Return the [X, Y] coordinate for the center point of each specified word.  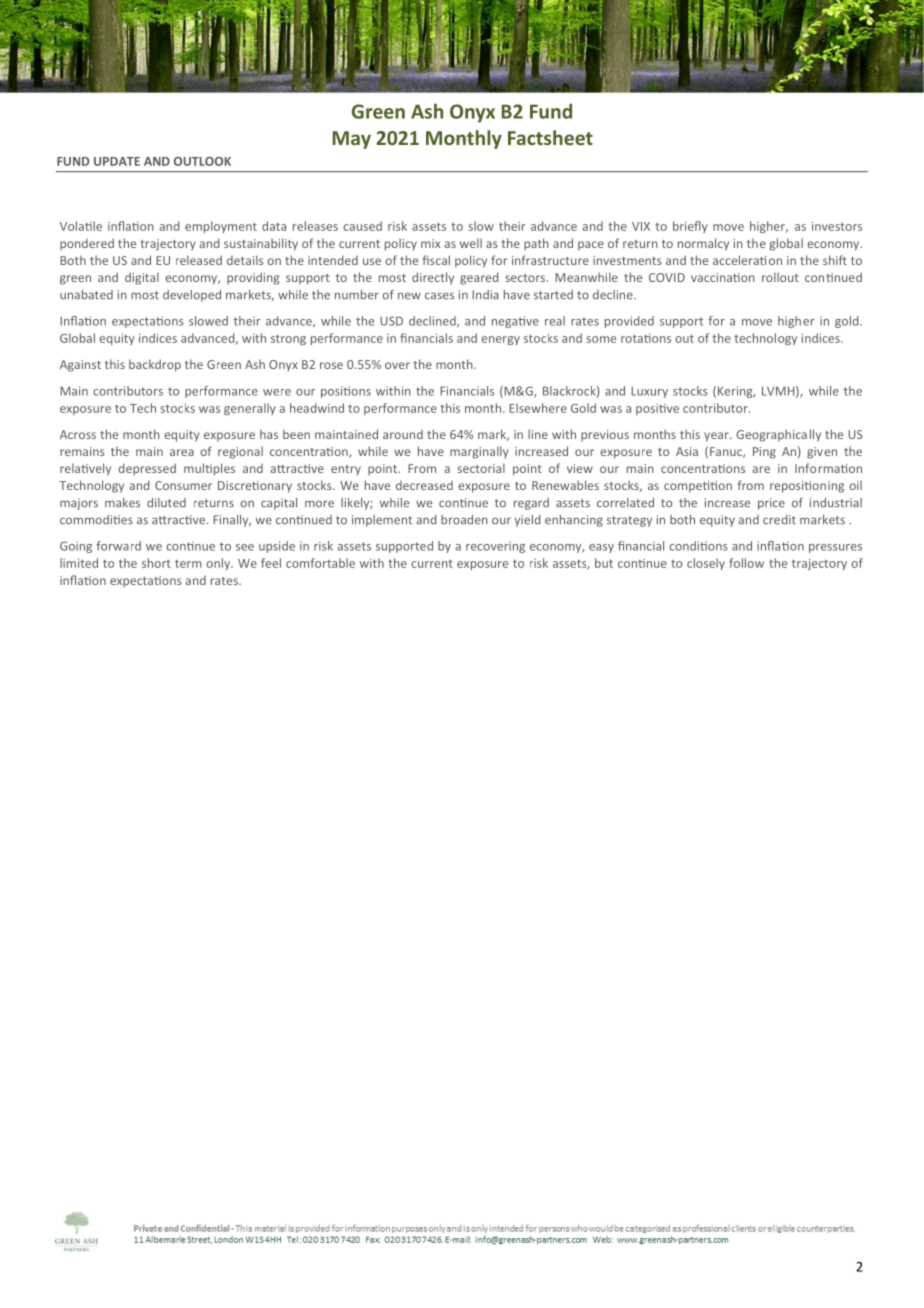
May [352, 140]
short [156, 563]
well [471, 243]
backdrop [155, 365]
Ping [764, 453]
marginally [479, 452]
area [182, 452]
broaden [464, 520]
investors [837, 226]
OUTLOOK [202, 161]
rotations [646, 338]
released [199, 260]
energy [500, 340]
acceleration [747, 260]
